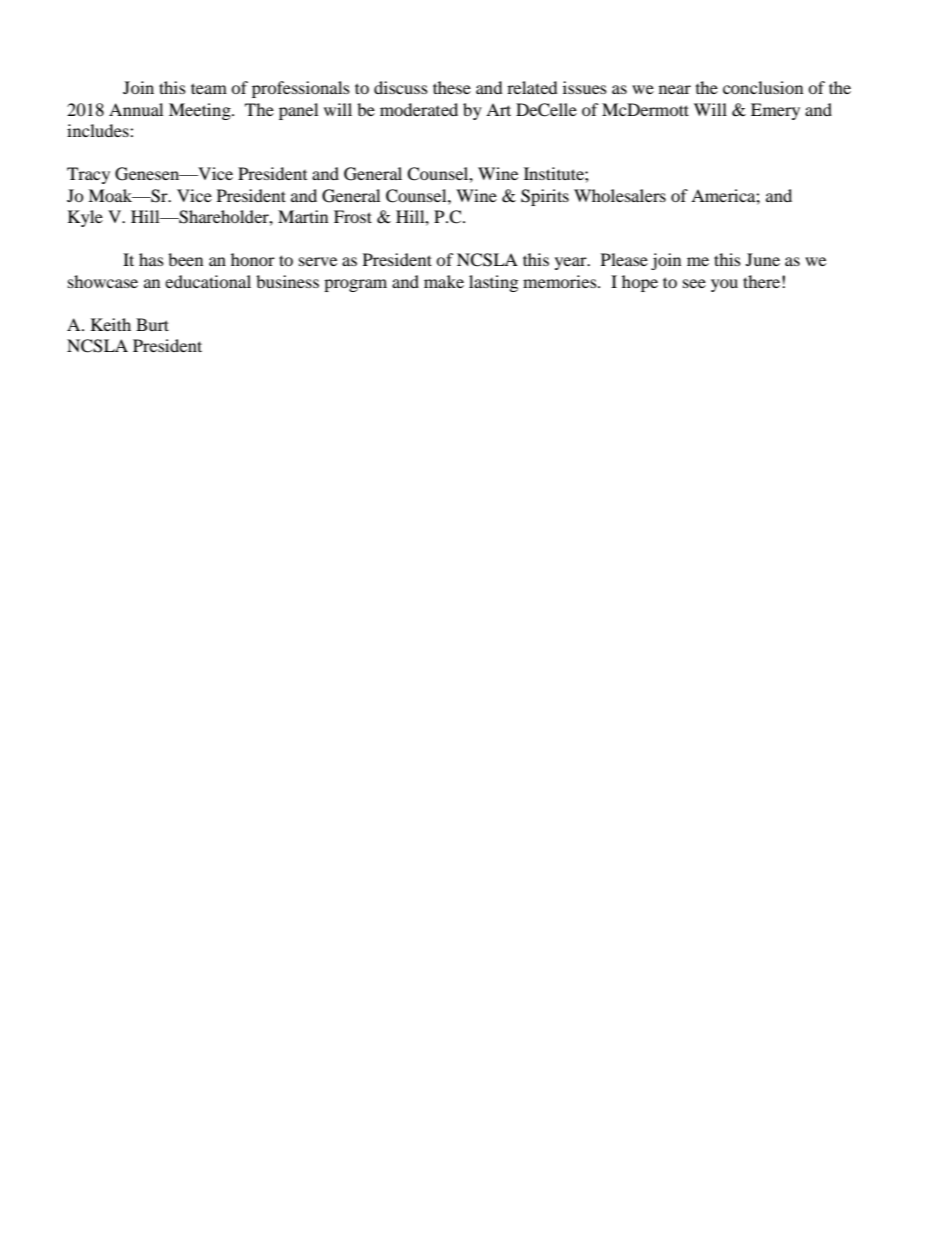 The height and width of the screenshot is (1233, 952). What do you see at coordinates (452, 87) in the screenshot?
I see `these` at bounding box center [452, 87].
